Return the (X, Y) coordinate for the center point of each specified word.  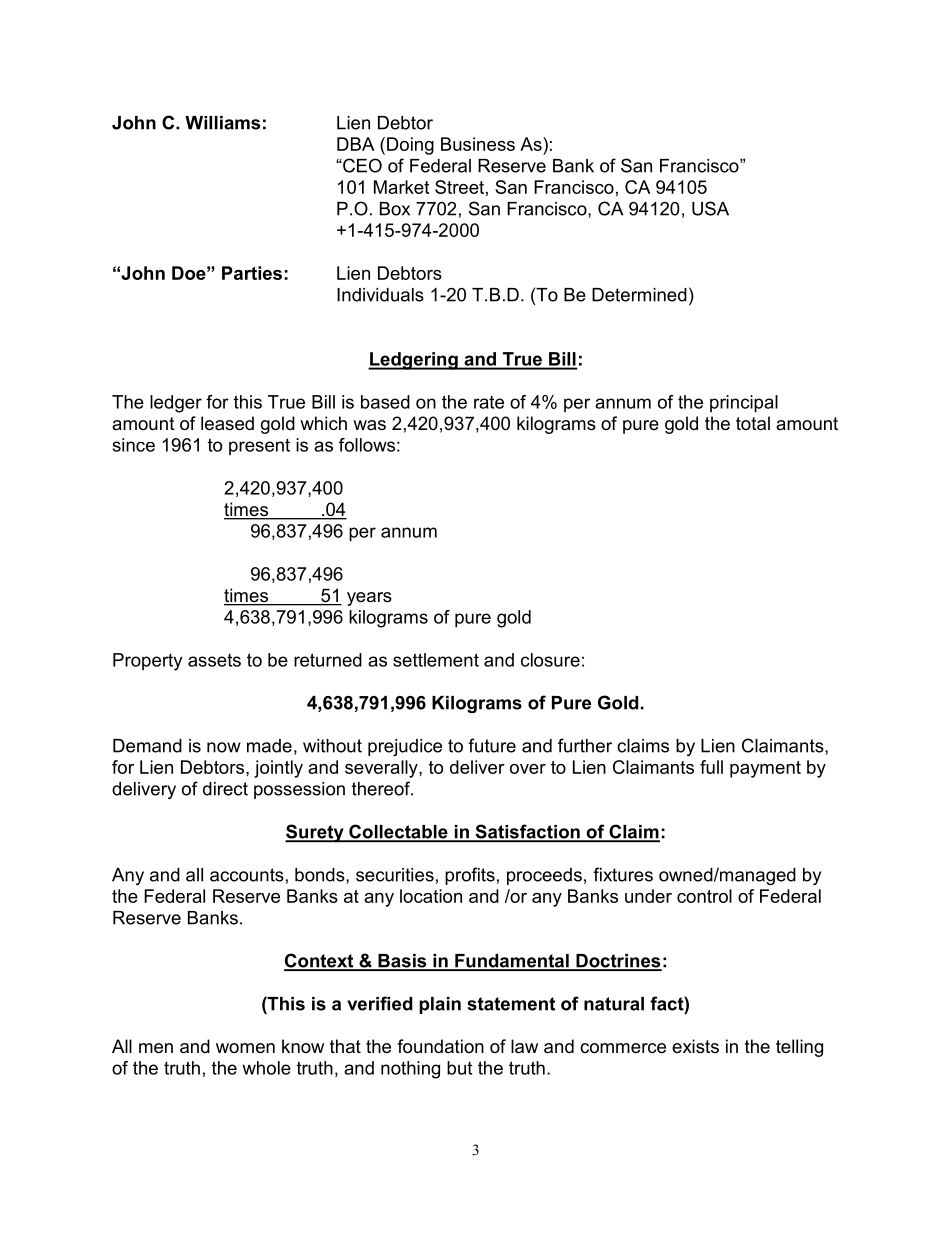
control (704, 896)
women (245, 1048)
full (711, 767)
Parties (252, 273)
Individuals (380, 295)
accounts (247, 875)
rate (489, 402)
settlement (436, 660)
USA (710, 208)
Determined (639, 295)
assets (214, 660)
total (753, 423)
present (259, 446)
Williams (222, 123)
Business (478, 144)
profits (470, 876)
